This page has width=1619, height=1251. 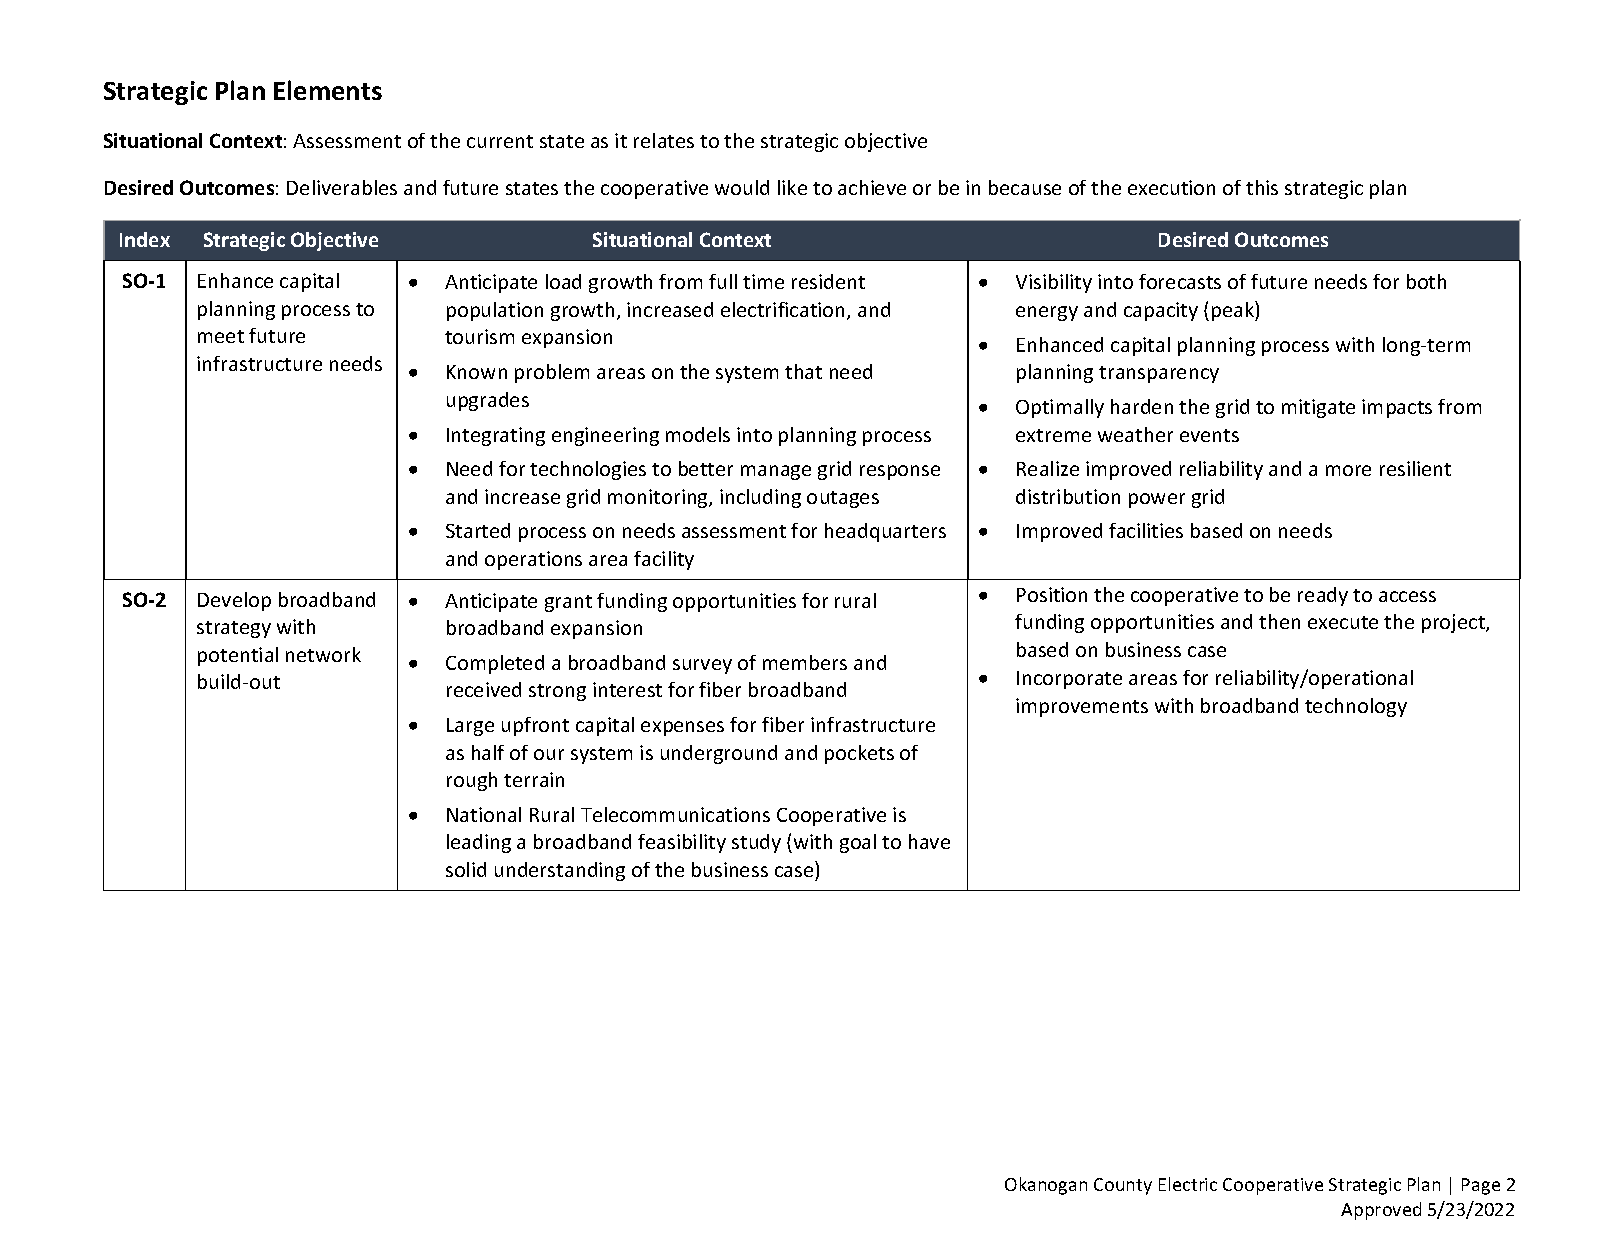 What do you see at coordinates (1356, 707) in the page?
I see `technology` at bounding box center [1356, 707].
